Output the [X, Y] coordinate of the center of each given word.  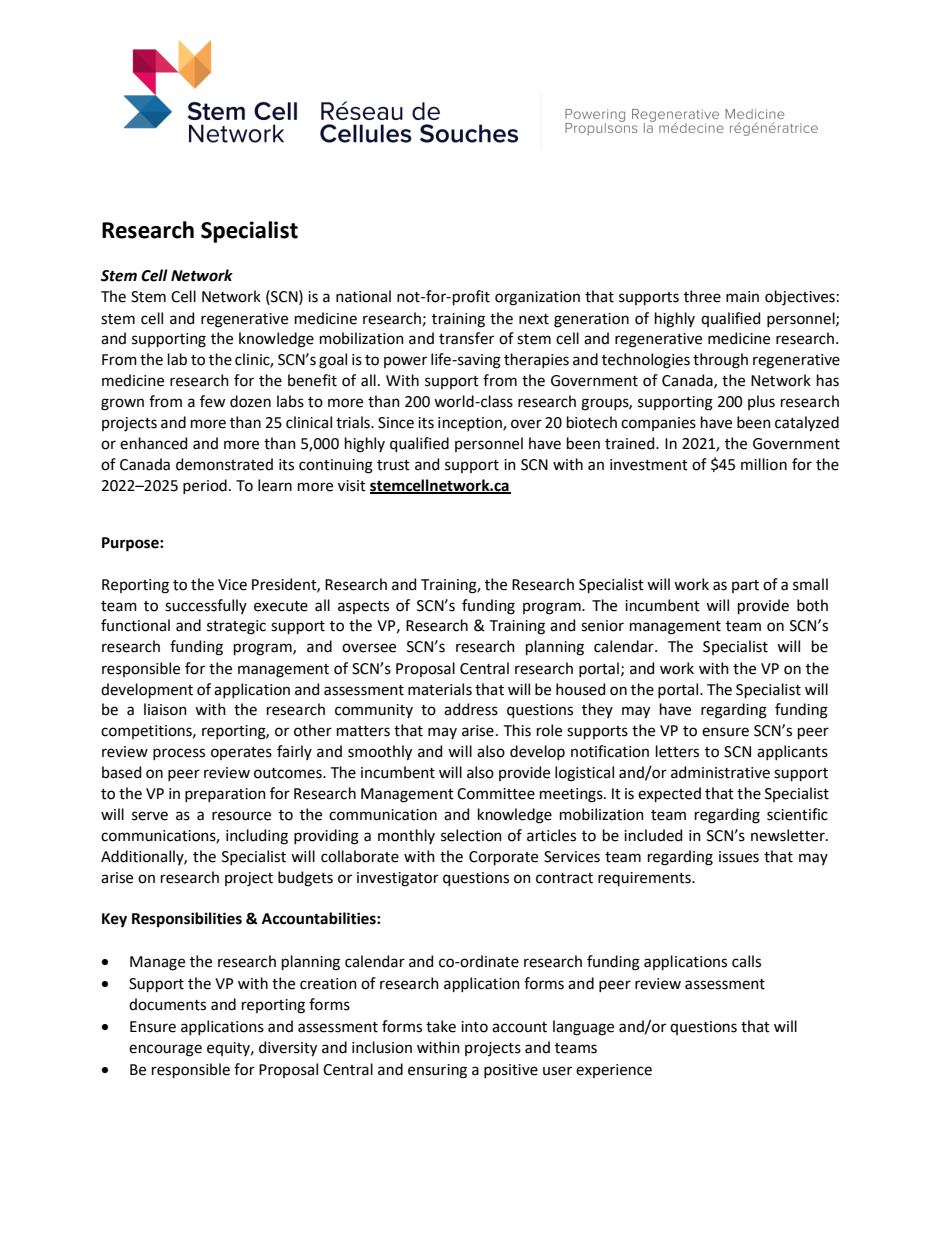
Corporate [503, 858]
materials [440, 689]
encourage [165, 1050]
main [742, 297]
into [474, 1027]
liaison [165, 709]
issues [739, 857]
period [205, 486]
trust [393, 465]
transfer [466, 338]
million [764, 464]
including [257, 837]
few [212, 401]
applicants [792, 752]
